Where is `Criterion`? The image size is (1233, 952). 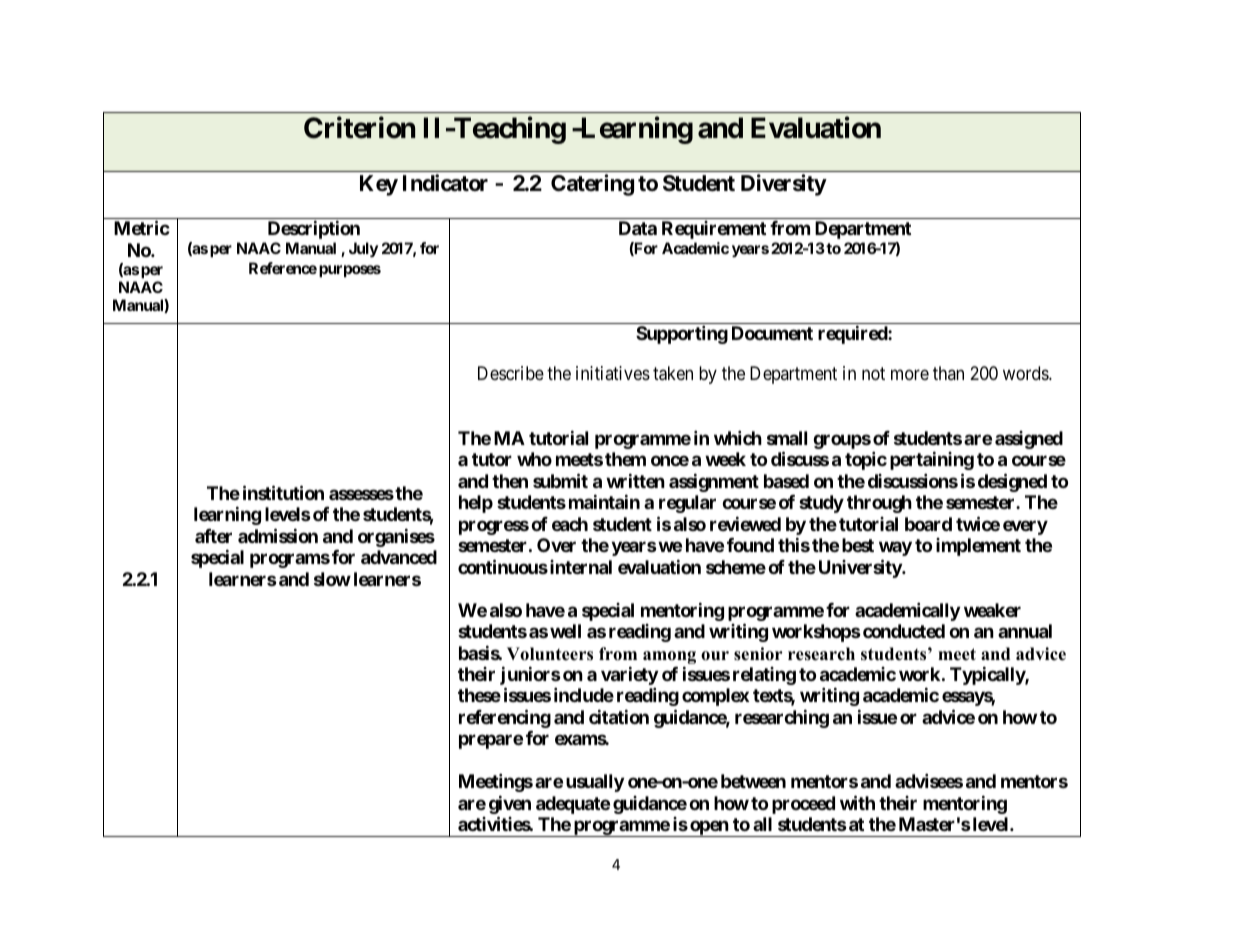
Criterion is located at coordinates (359, 128).
